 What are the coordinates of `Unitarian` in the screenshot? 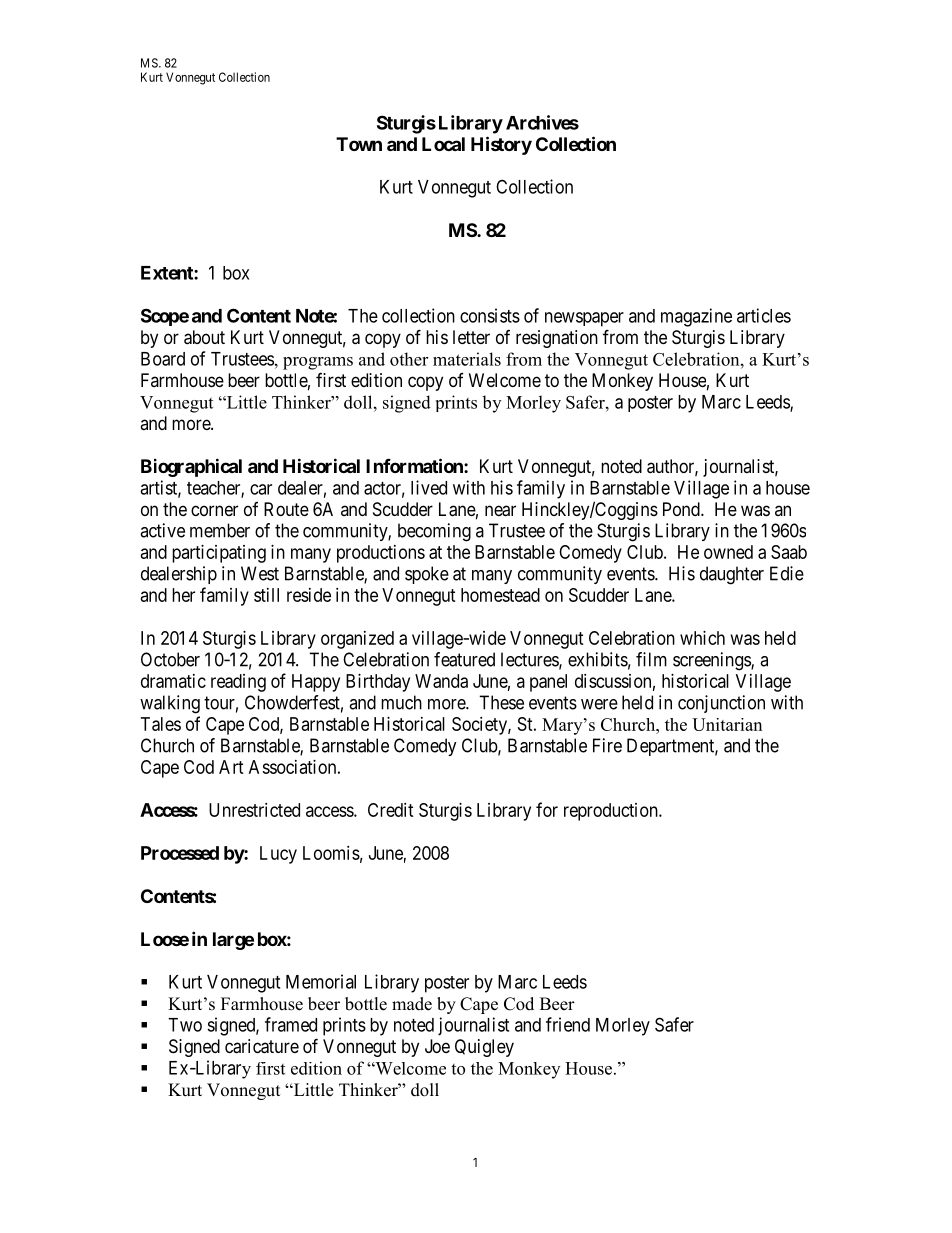 It's located at (727, 724).
